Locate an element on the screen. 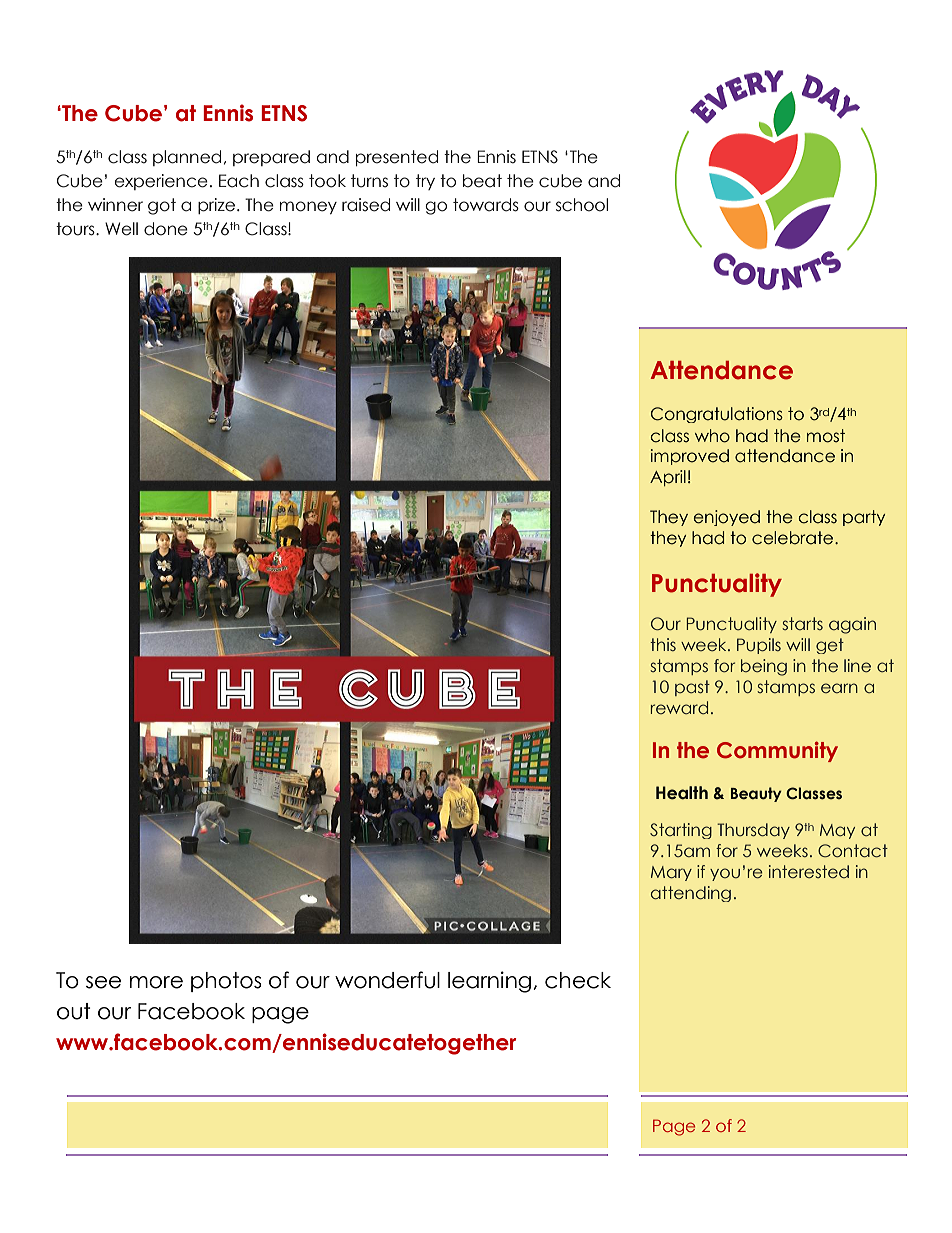 Image resolution: width=952 pixels, height=1233 pixels. school is located at coordinates (582, 205).
